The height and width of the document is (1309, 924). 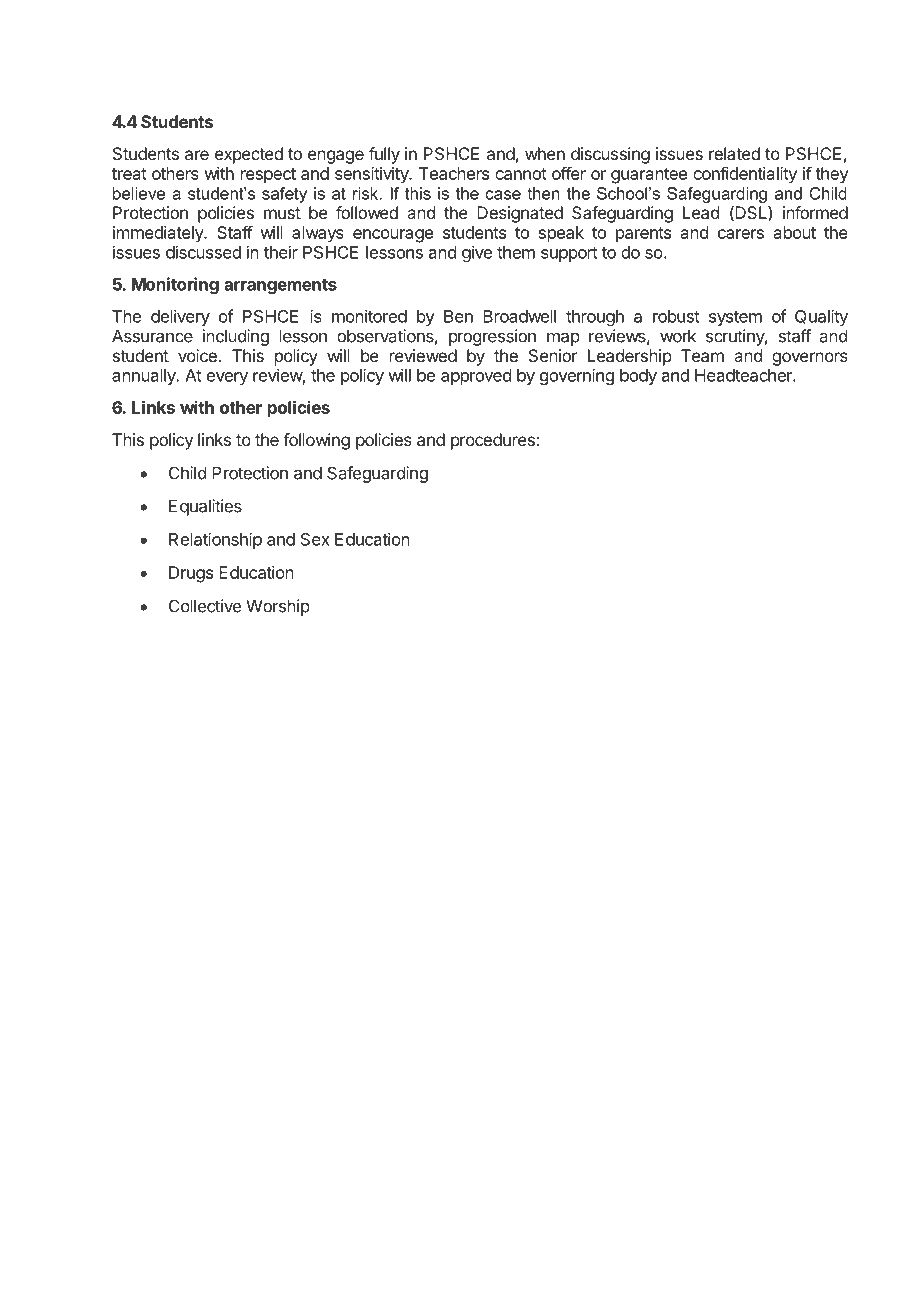 I want to click on Sex, so click(x=315, y=539).
